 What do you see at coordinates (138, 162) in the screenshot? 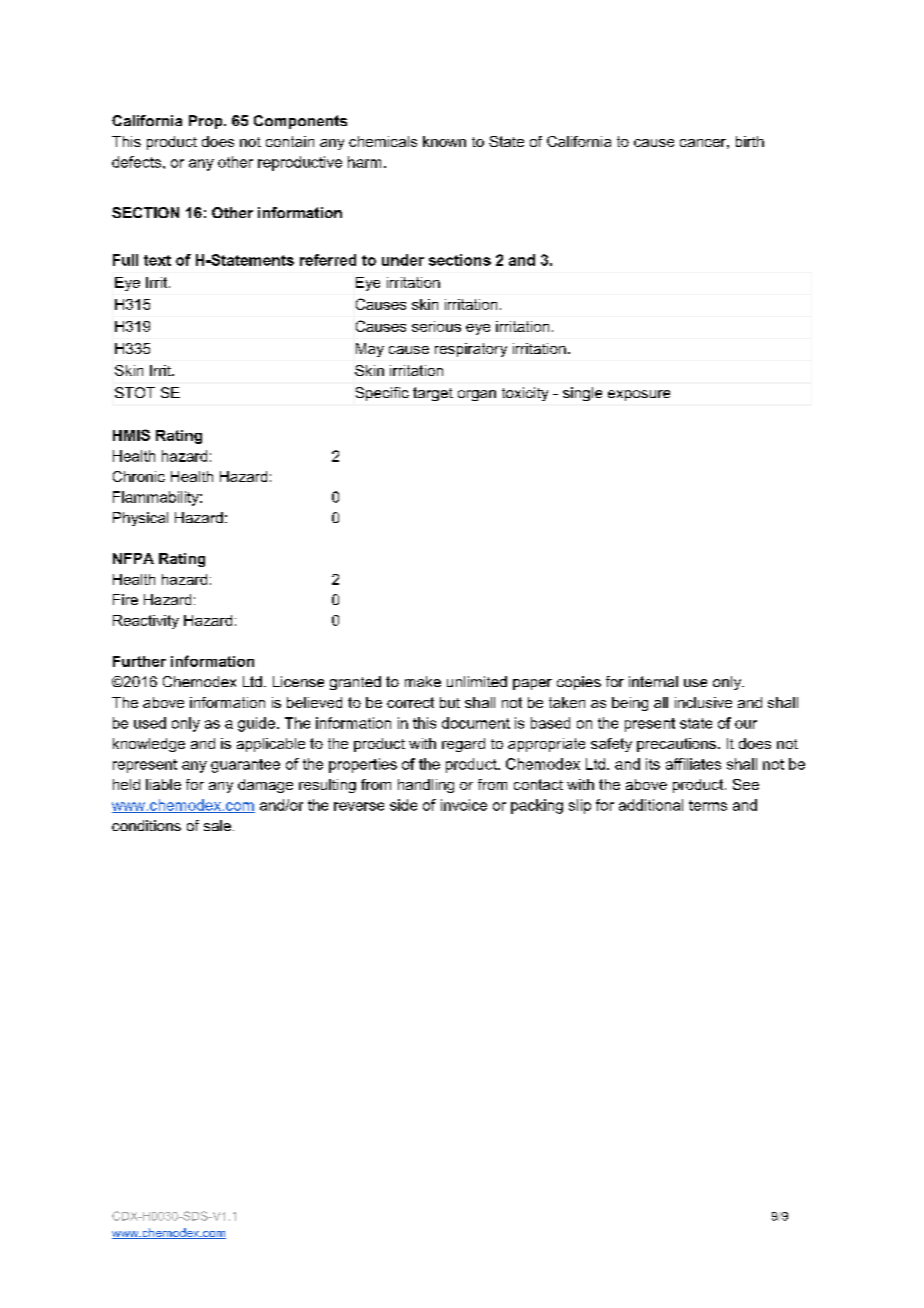
I see `defects` at bounding box center [138, 162].
